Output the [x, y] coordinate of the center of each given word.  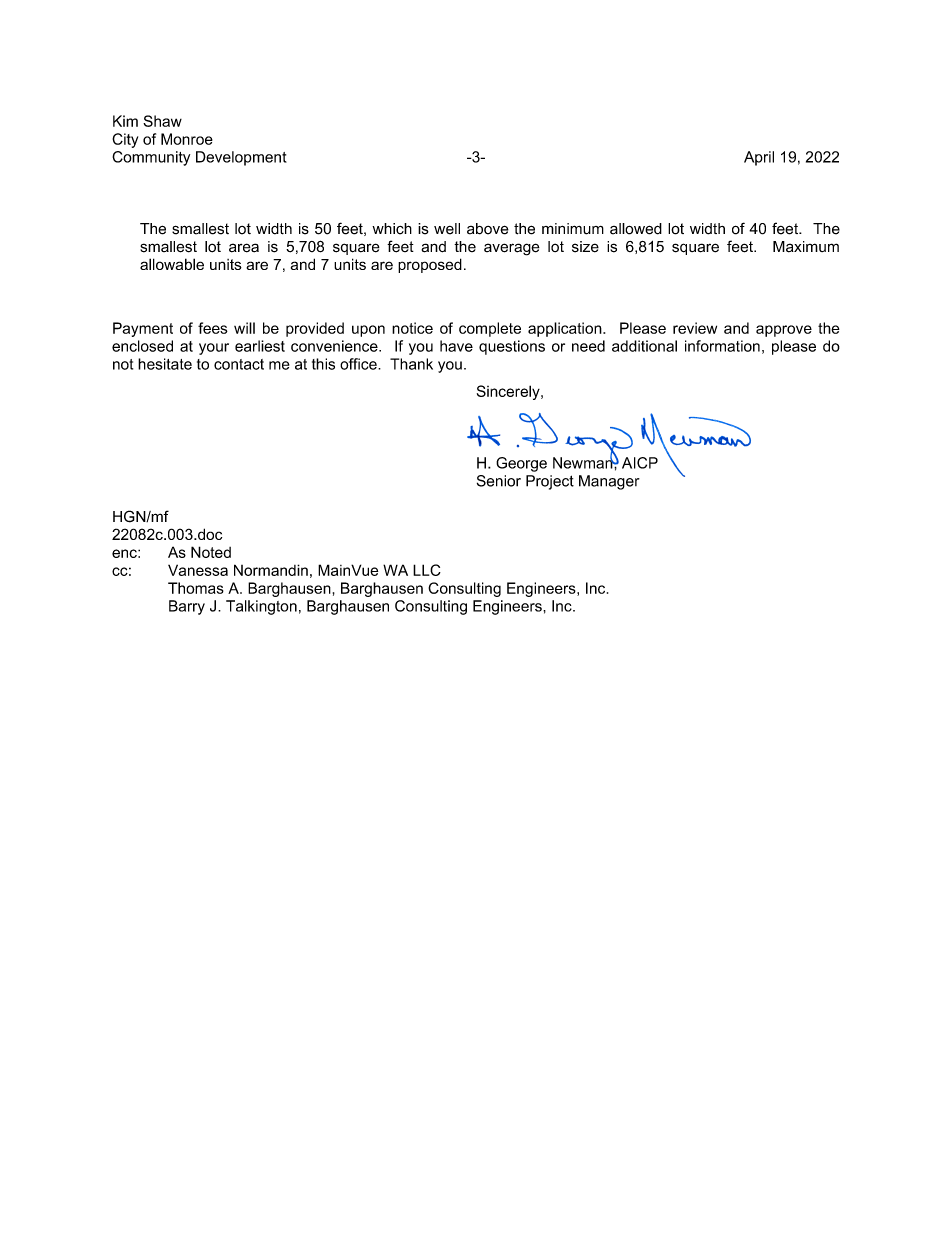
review [695, 328]
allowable [172, 264]
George [521, 464]
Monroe [187, 139]
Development [241, 158]
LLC [427, 570]
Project [550, 482]
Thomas [196, 588]
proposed [430, 265]
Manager [609, 482]
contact [239, 364]
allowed [636, 229]
